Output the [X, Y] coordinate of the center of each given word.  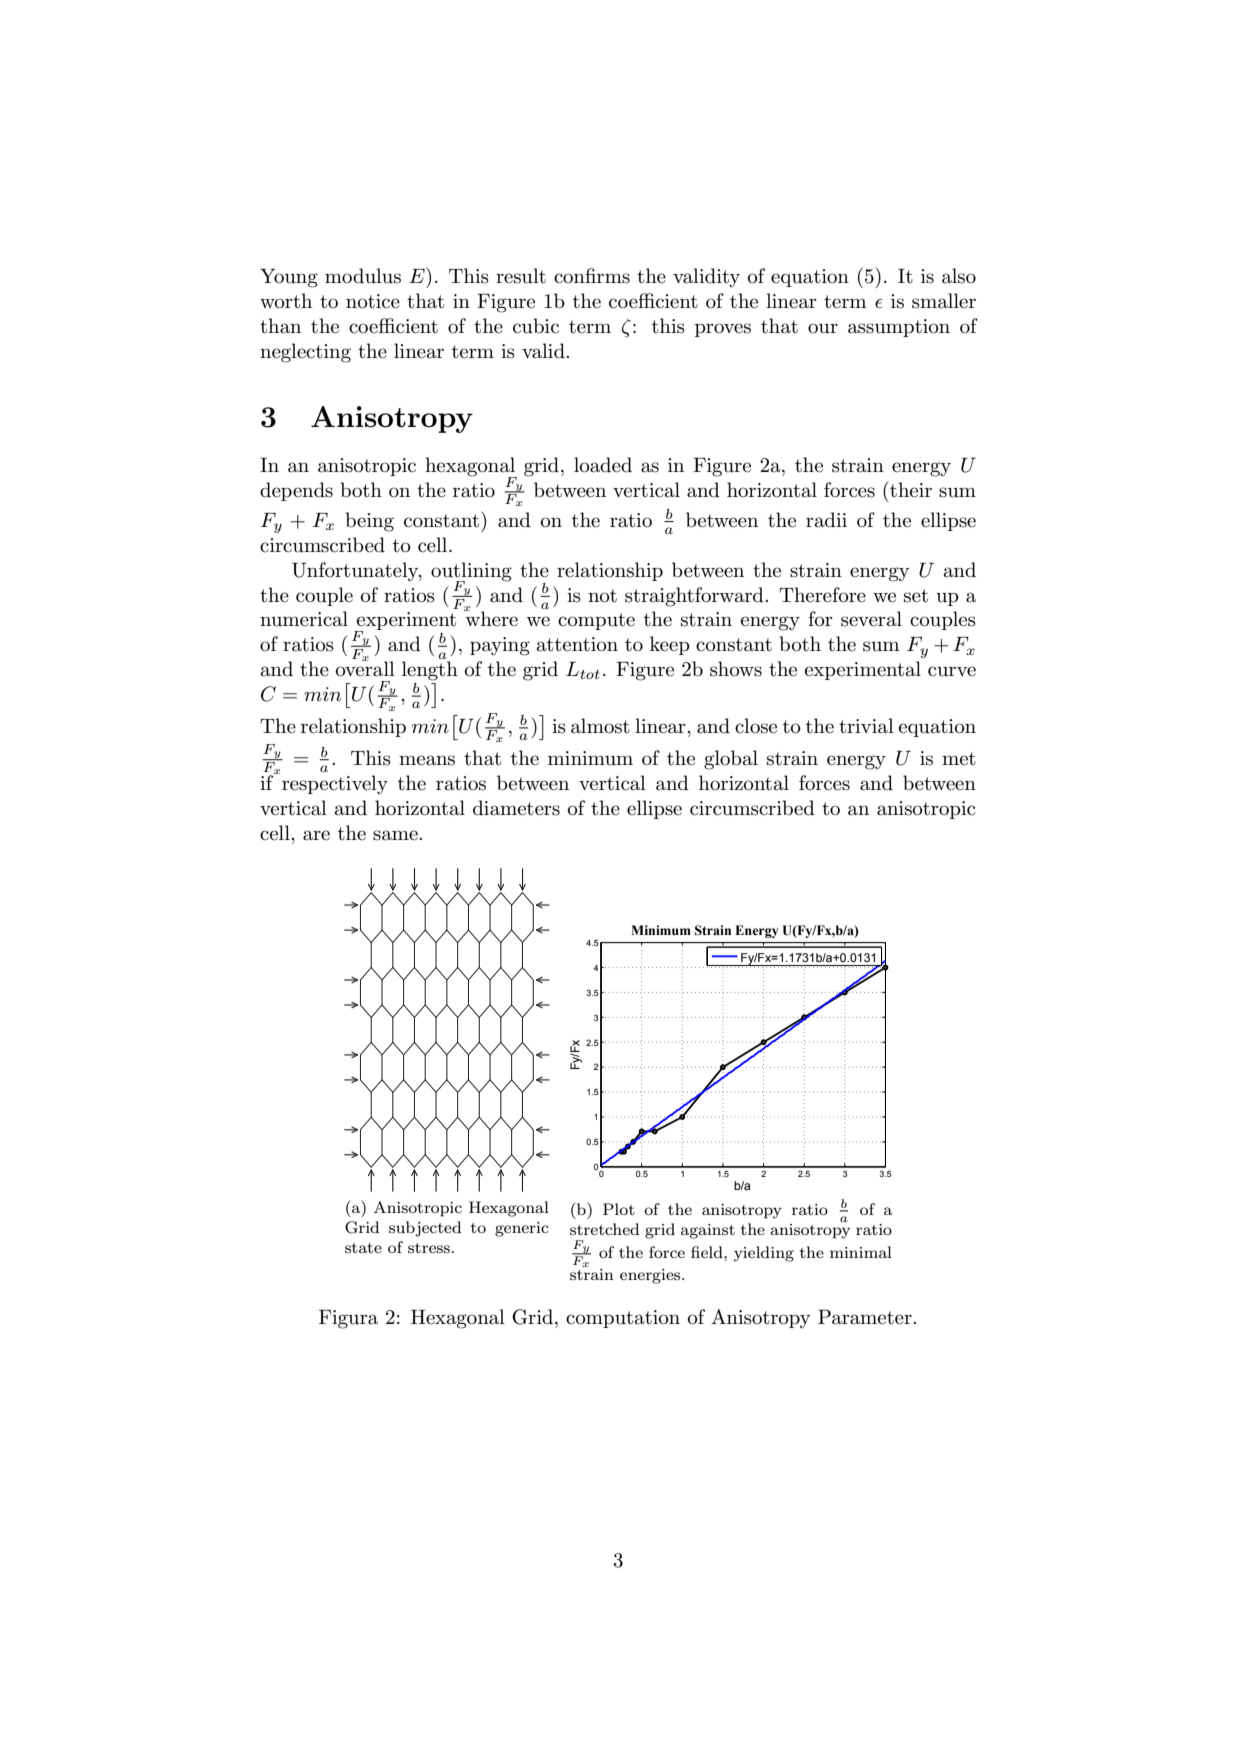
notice [373, 301]
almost [600, 726]
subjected [425, 1229]
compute [596, 621]
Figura [348, 1319]
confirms [592, 276]
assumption [899, 328]
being [369, 522]
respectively [335, 785]
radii [826, 520]
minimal [861, 1252]
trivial [866, 726]
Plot [619, 1209]
